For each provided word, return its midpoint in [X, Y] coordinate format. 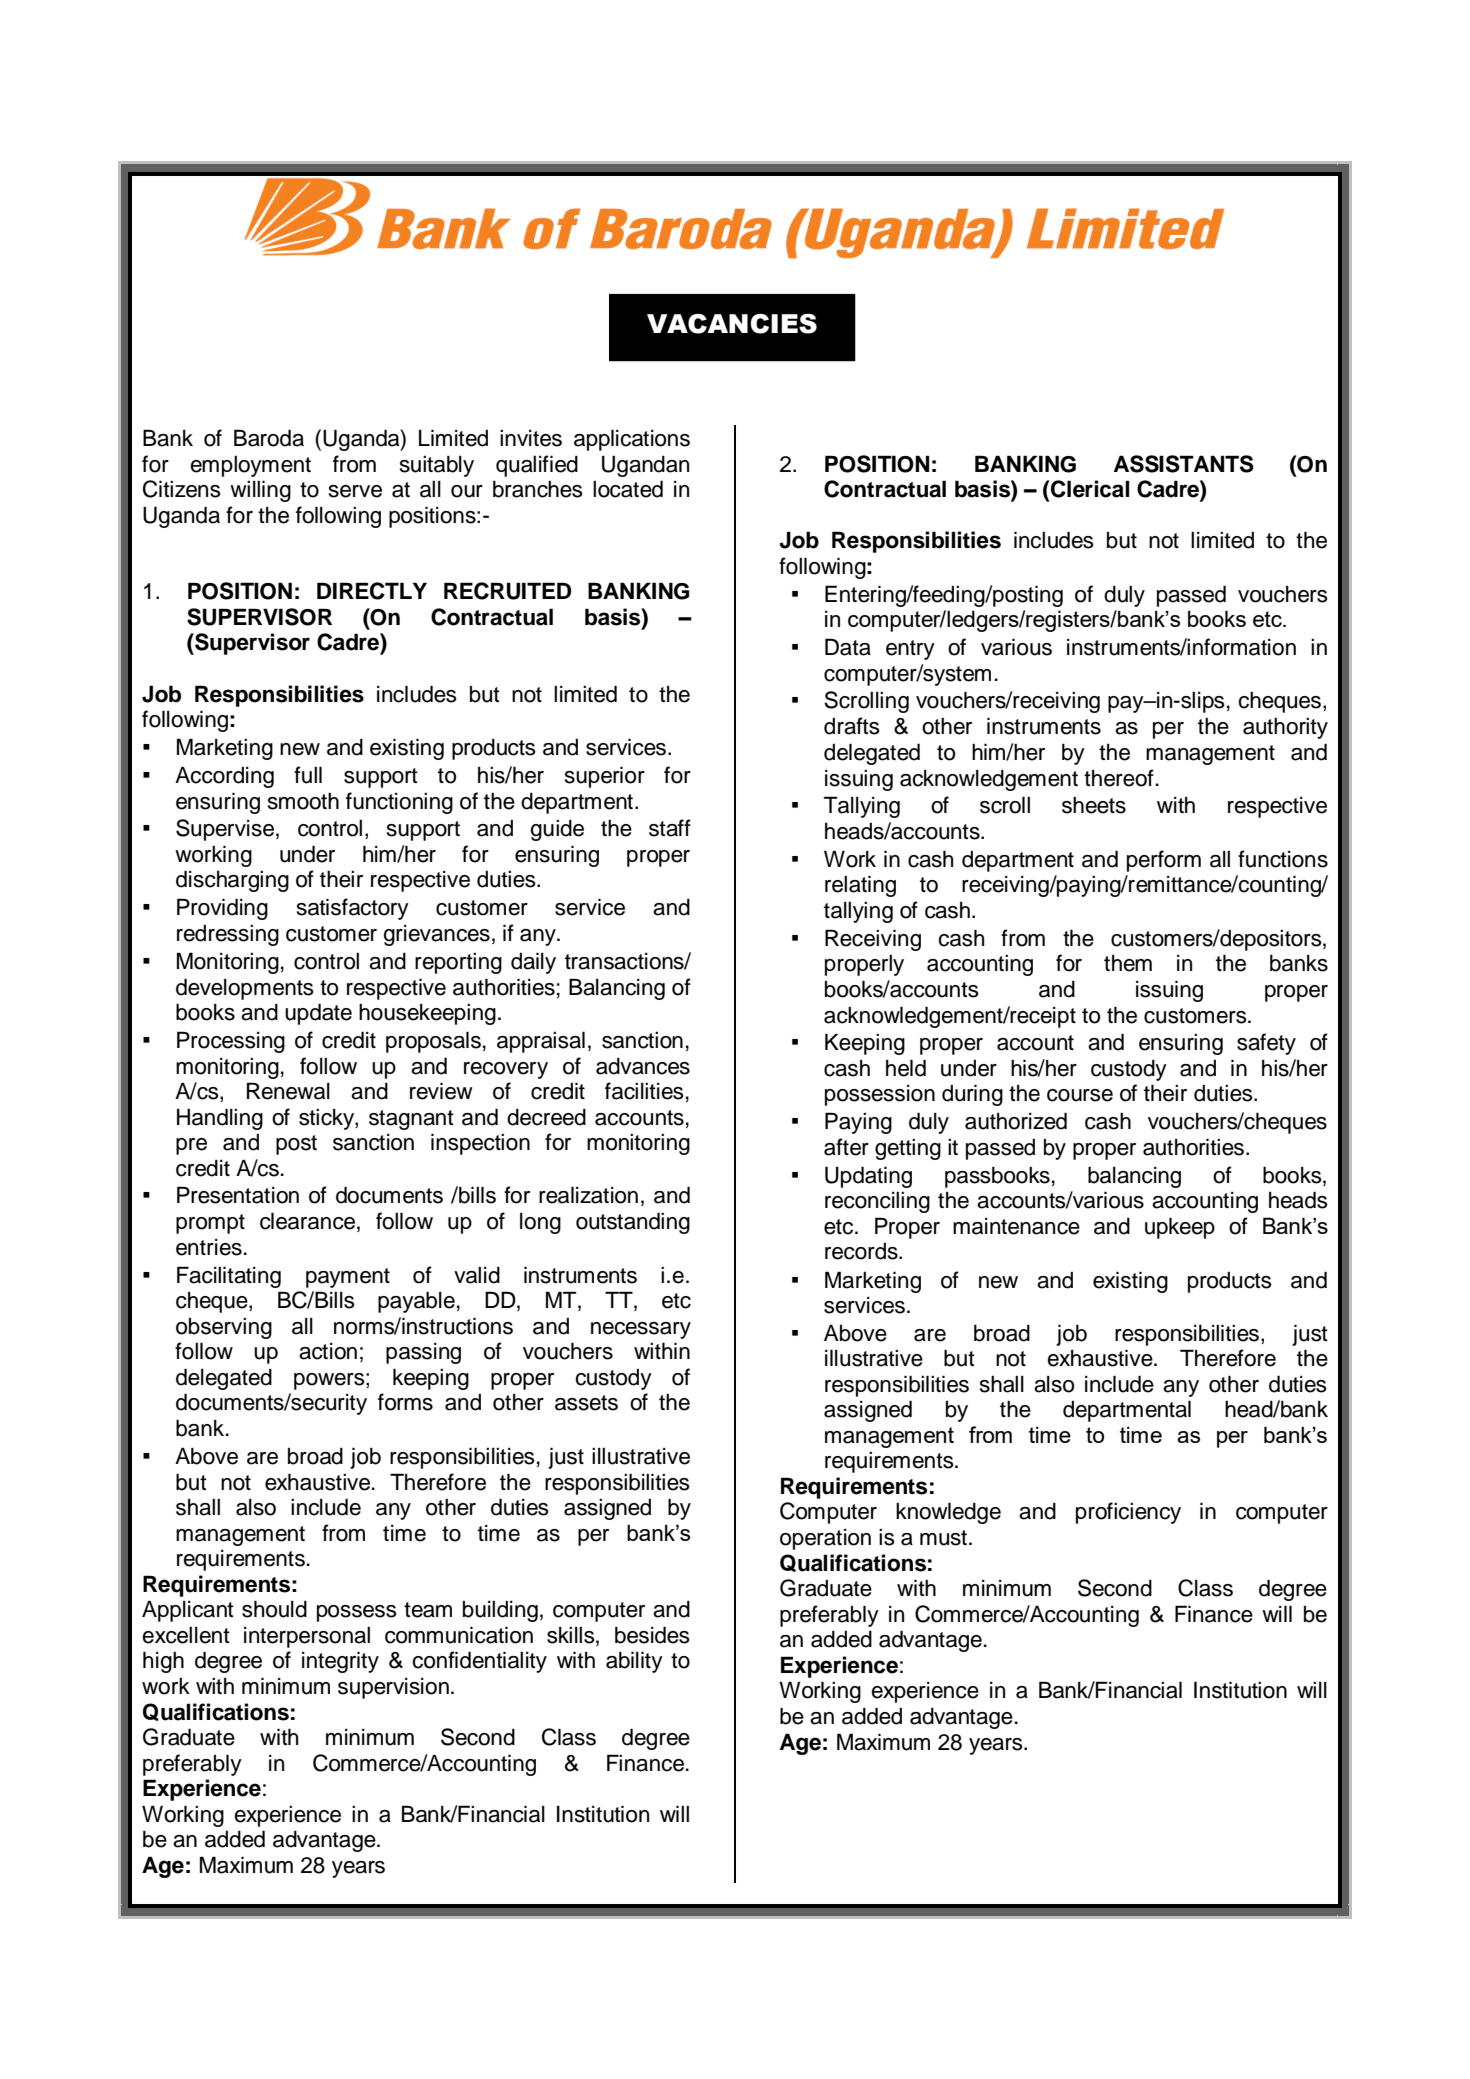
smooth [303, 801]
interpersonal [307, 1637]
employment [250, 466]
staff [670, 828]
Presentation [238, 1195]
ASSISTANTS [1184, 464]
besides [652, 1635]
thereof [1119, 778]
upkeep [1180, 1228]
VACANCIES [732, 324]
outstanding [633, 1223]
